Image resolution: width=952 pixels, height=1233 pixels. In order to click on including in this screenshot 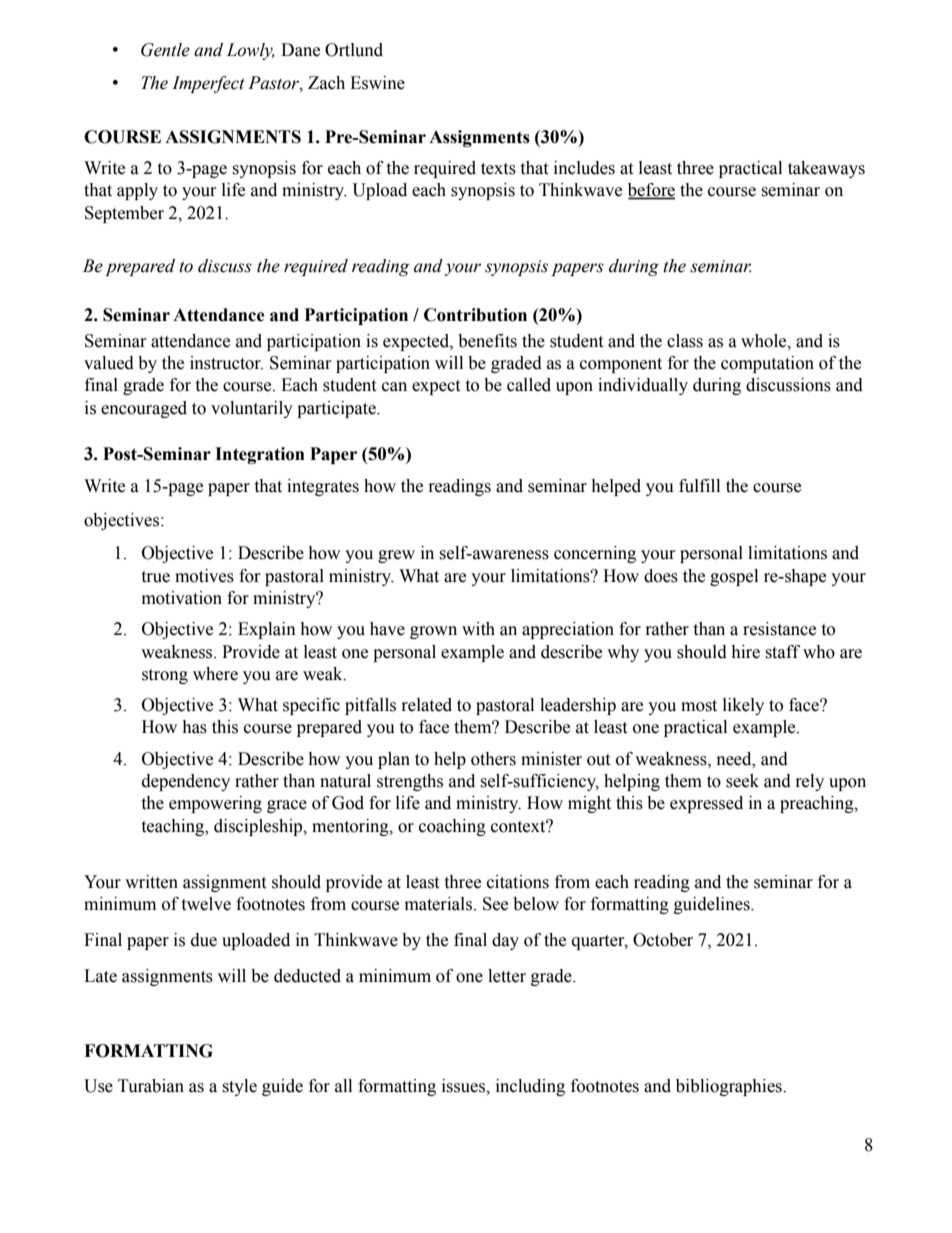, I will do `click(530, 1087)`.
